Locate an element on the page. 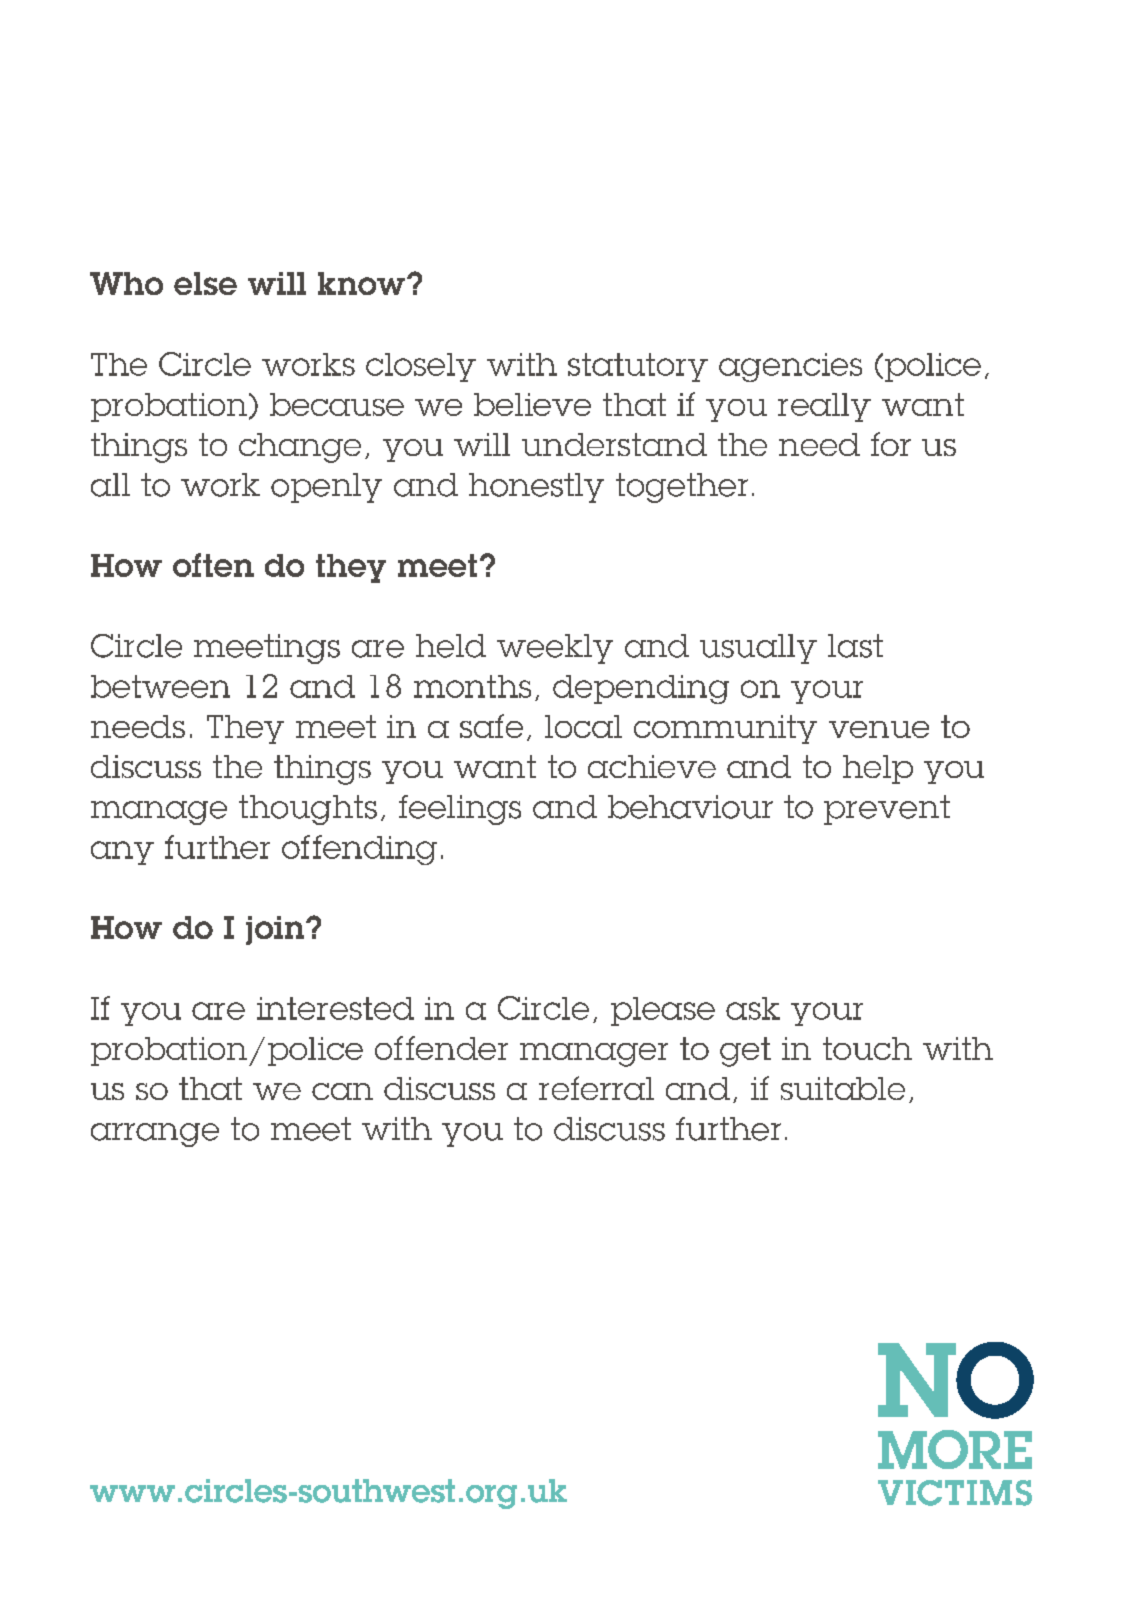 The width and height of the image is (1125, 1597). held is located at coordinates (451, 646).
